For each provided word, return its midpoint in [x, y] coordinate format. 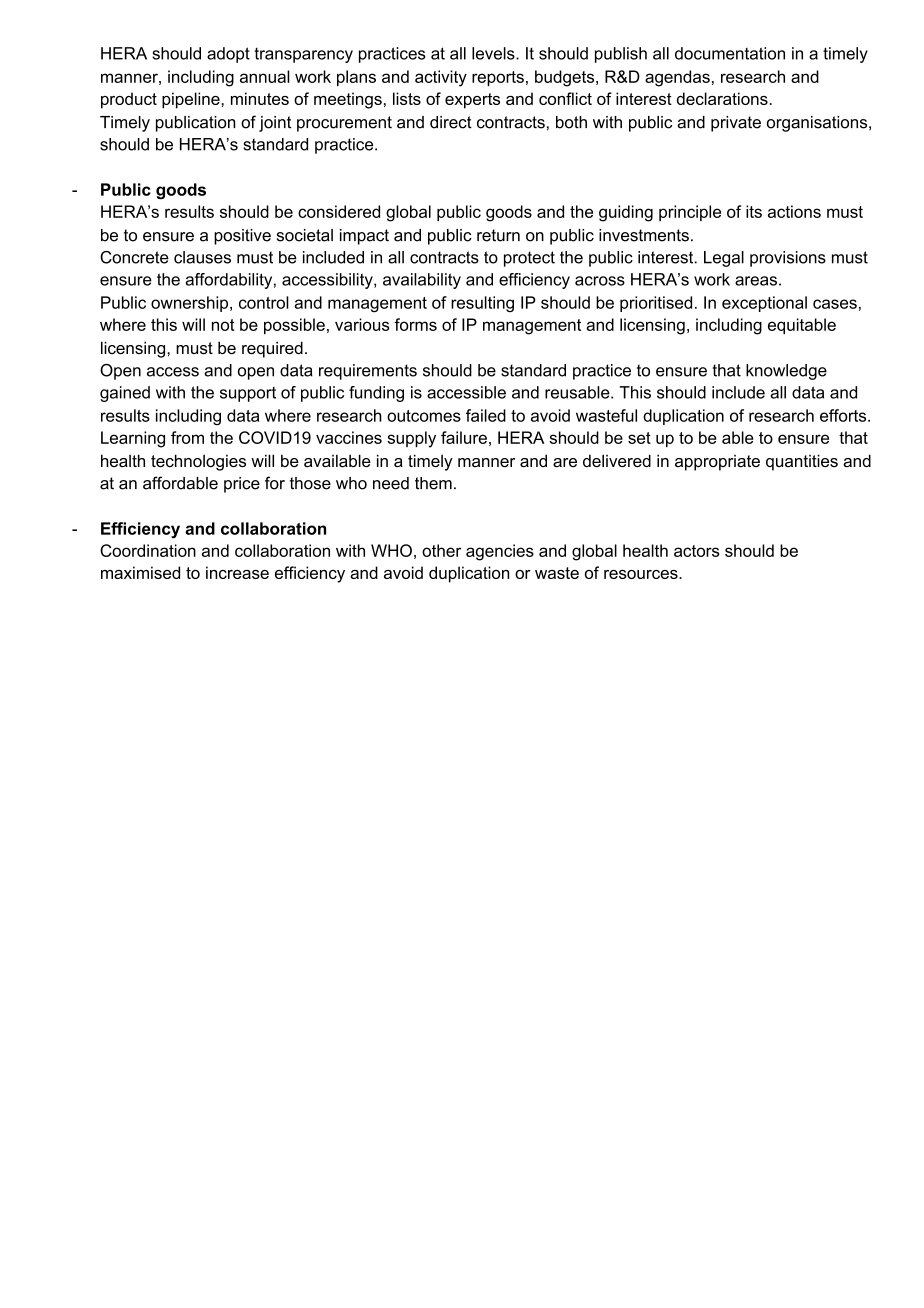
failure [464, 437]
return [498, 235]
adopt [228, 55]
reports [498, 78]
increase [237, 572]
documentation [730, 53]
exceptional [764, 304]
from [187, 437]
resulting [482, 304]
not [223, 325]
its [754, 211]
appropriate [717, 463]
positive [242, 237]
